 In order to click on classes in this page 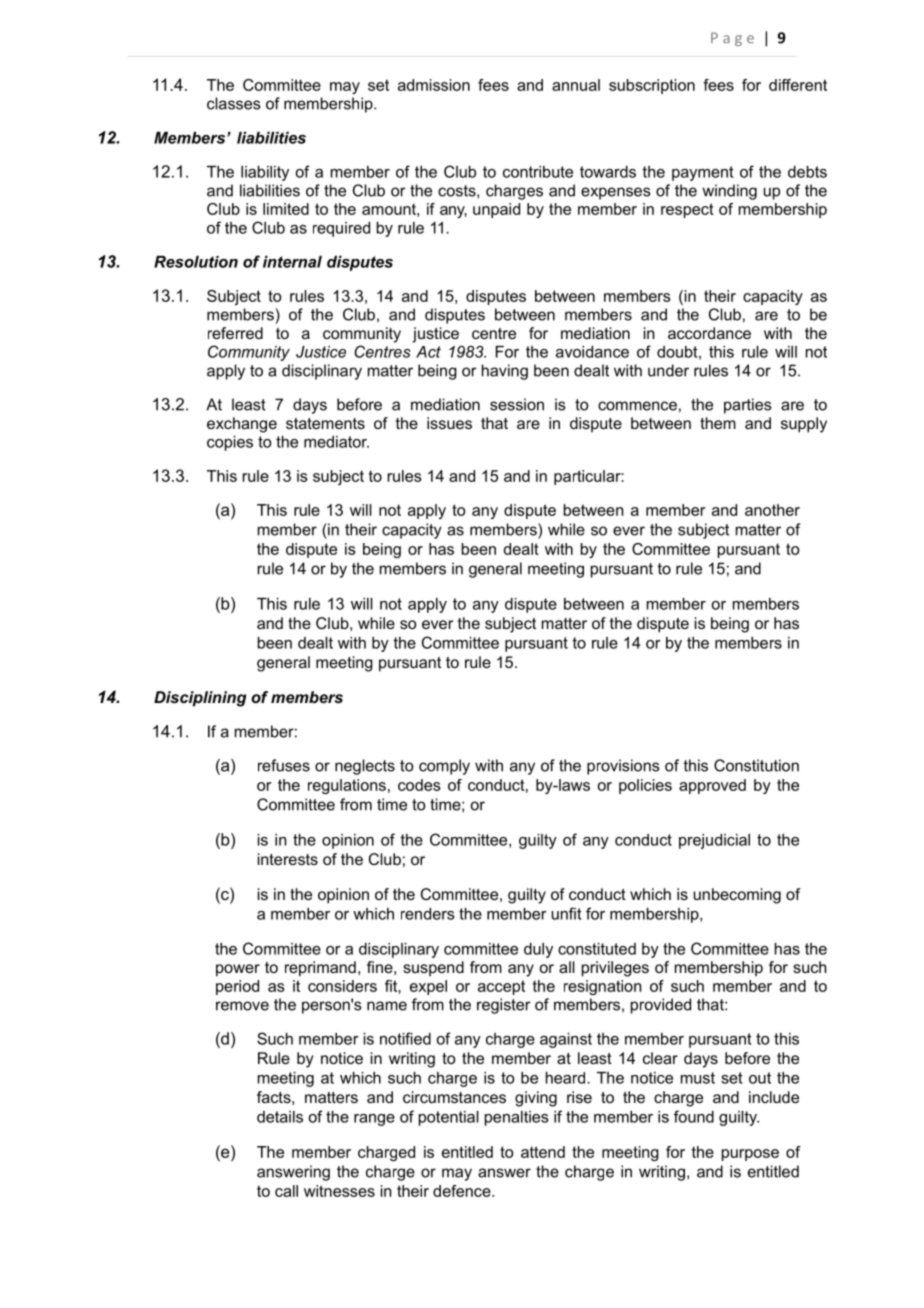, I will do `click(234, 103)`.
